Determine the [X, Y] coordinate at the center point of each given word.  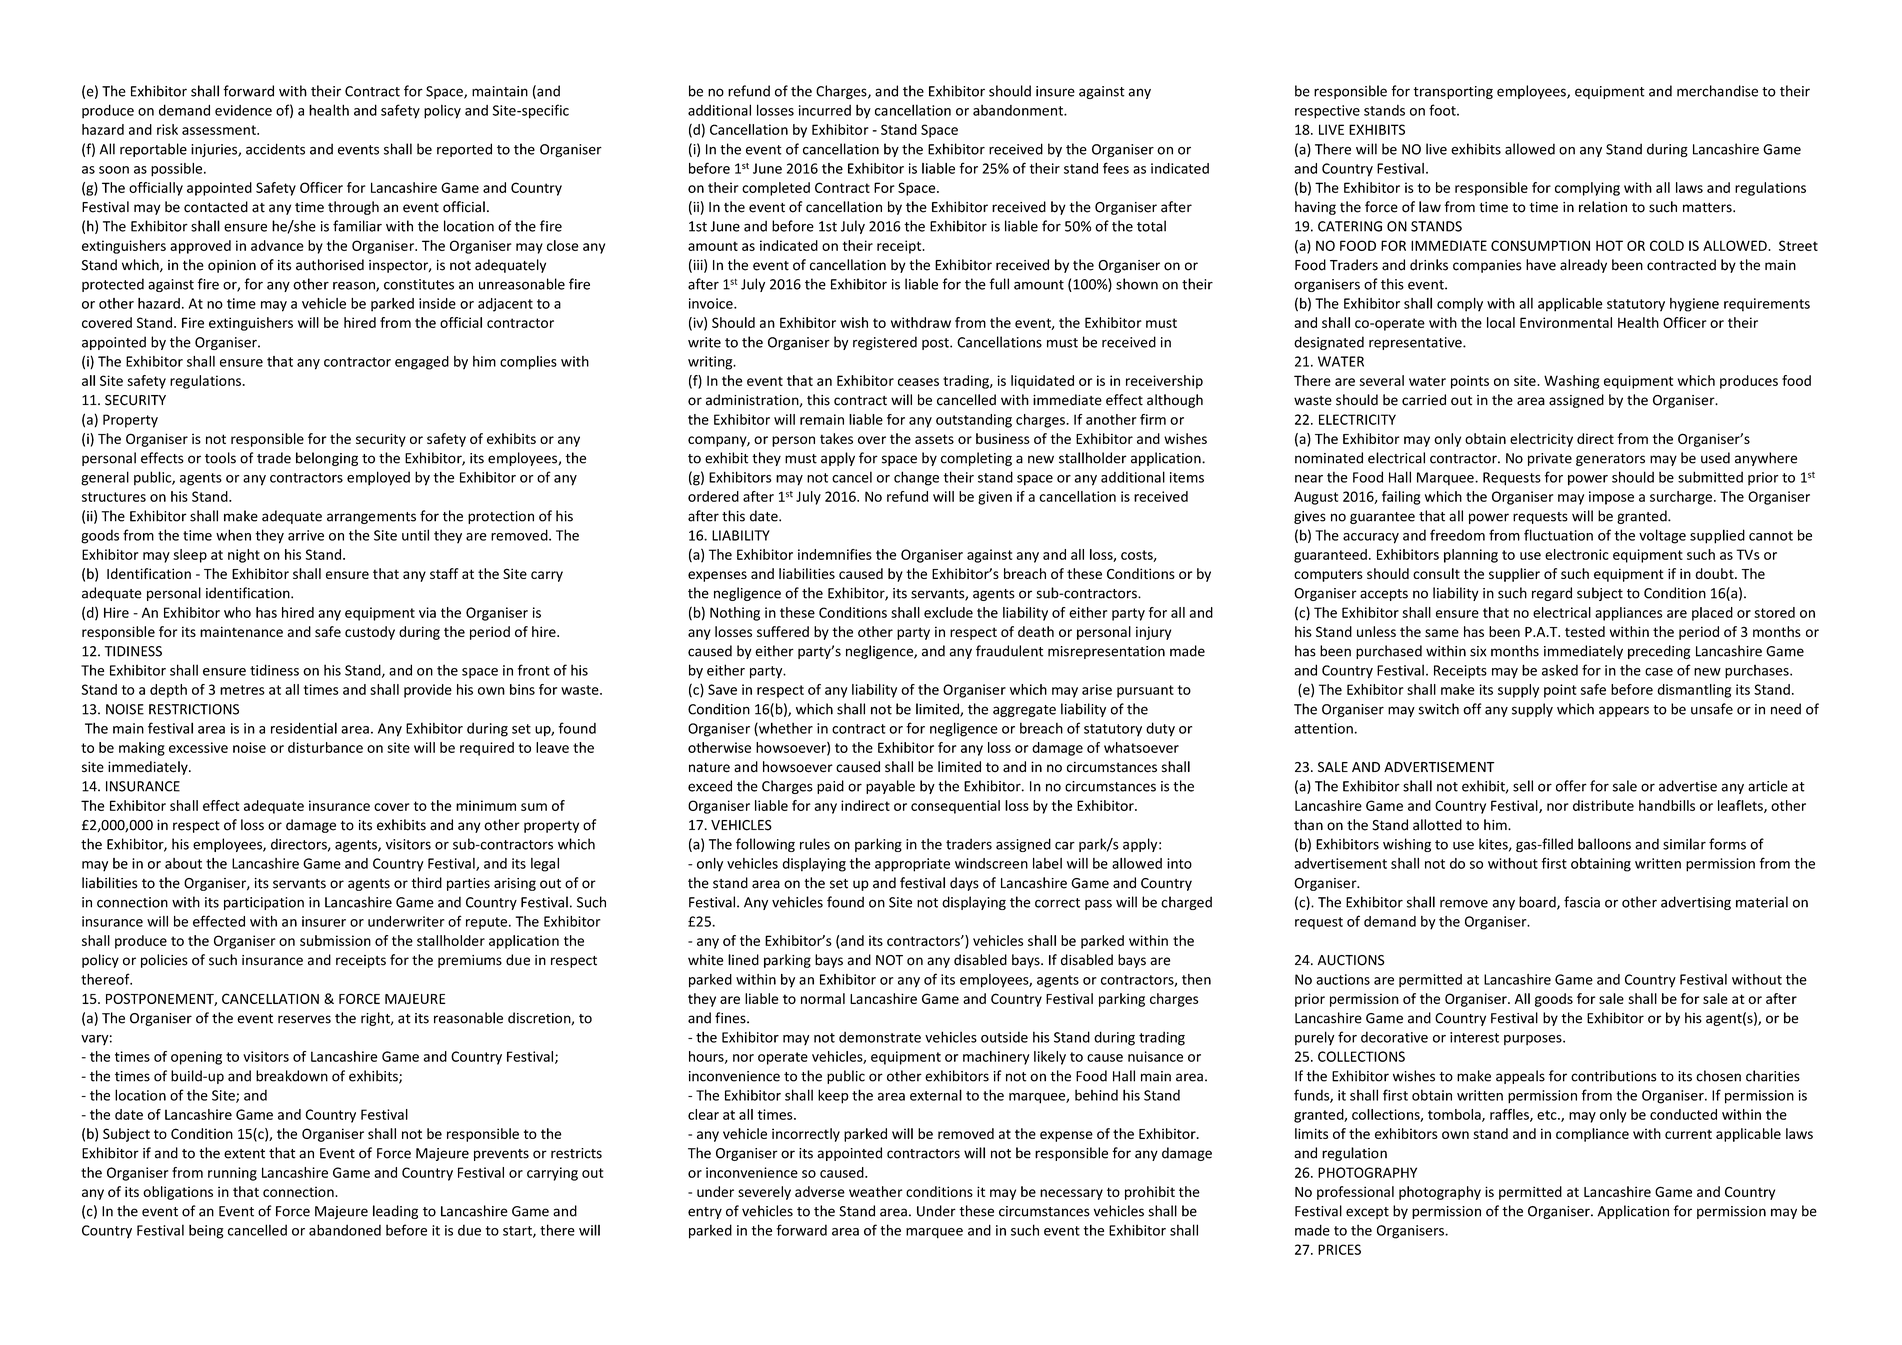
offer [1571, 786]
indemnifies [835, 554]
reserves [304, 1019]
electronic [1577, 554]
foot [1443, 110]
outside [1004, 1037]
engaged [422, 363]
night [244, 556]
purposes [1534, 1040]
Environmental [1566, 322]
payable [890, 787]
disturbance [325, 747]
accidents [275, 149]
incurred [825, 110]
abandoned [345, 1230]
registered [885, 343]
